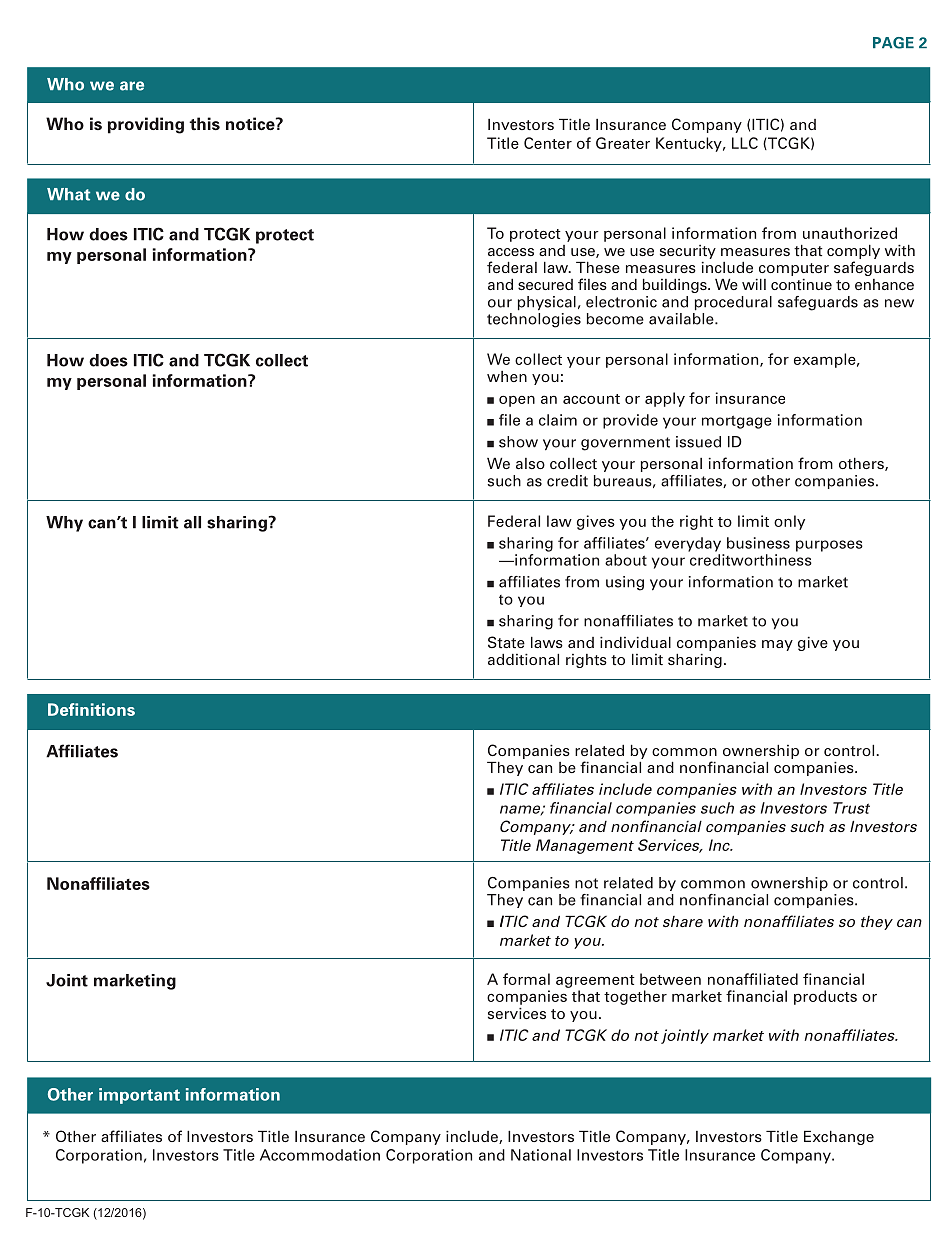 The height and width of the screenshot is (1233, 952). Describe the element at coordinates (139, 1096) in the screenshot. I see `important` at that location.
